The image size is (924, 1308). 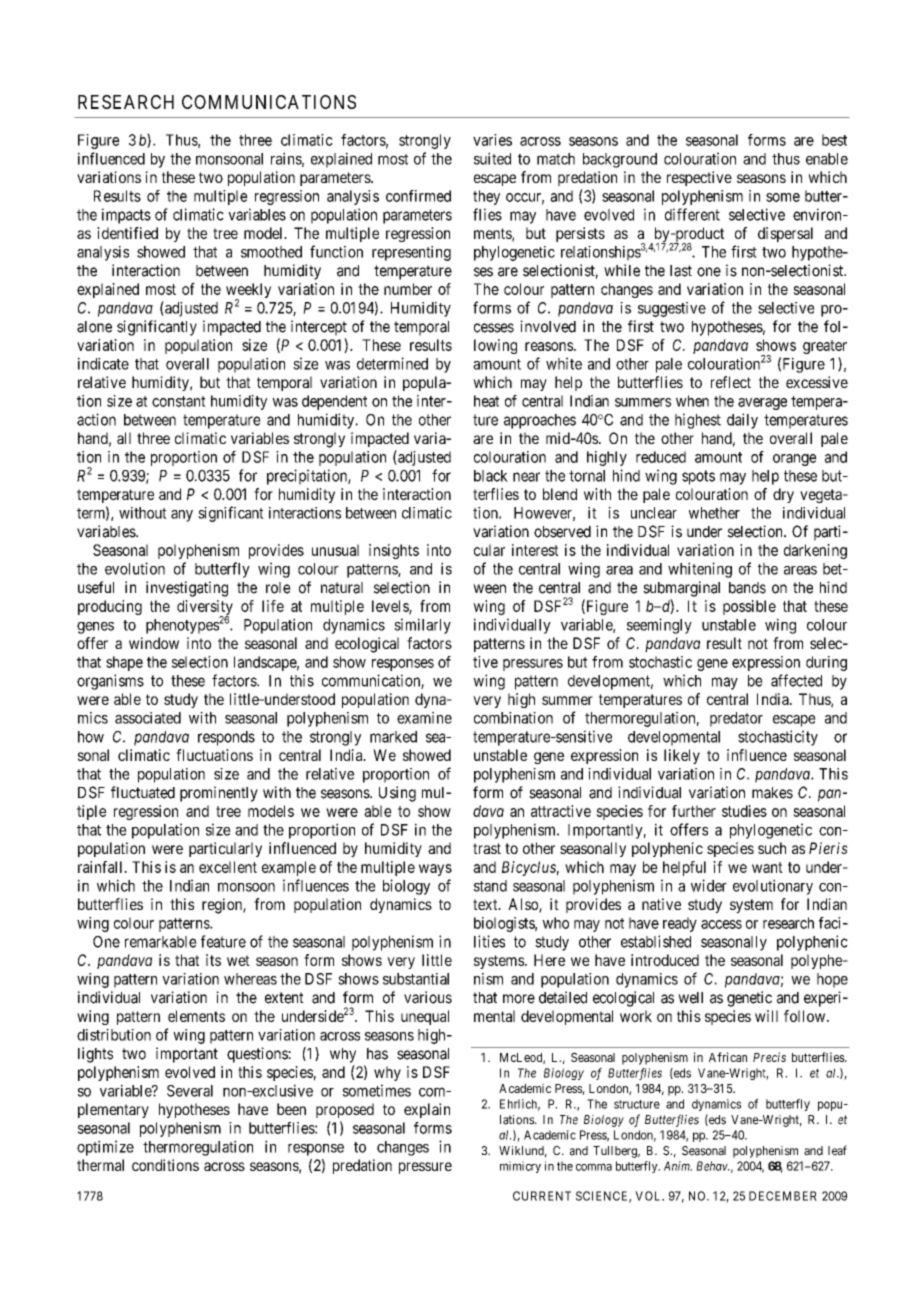 What do you see at coordinates (742, 421) in the document?
I see `daily` at bounding box center [742, 421].
